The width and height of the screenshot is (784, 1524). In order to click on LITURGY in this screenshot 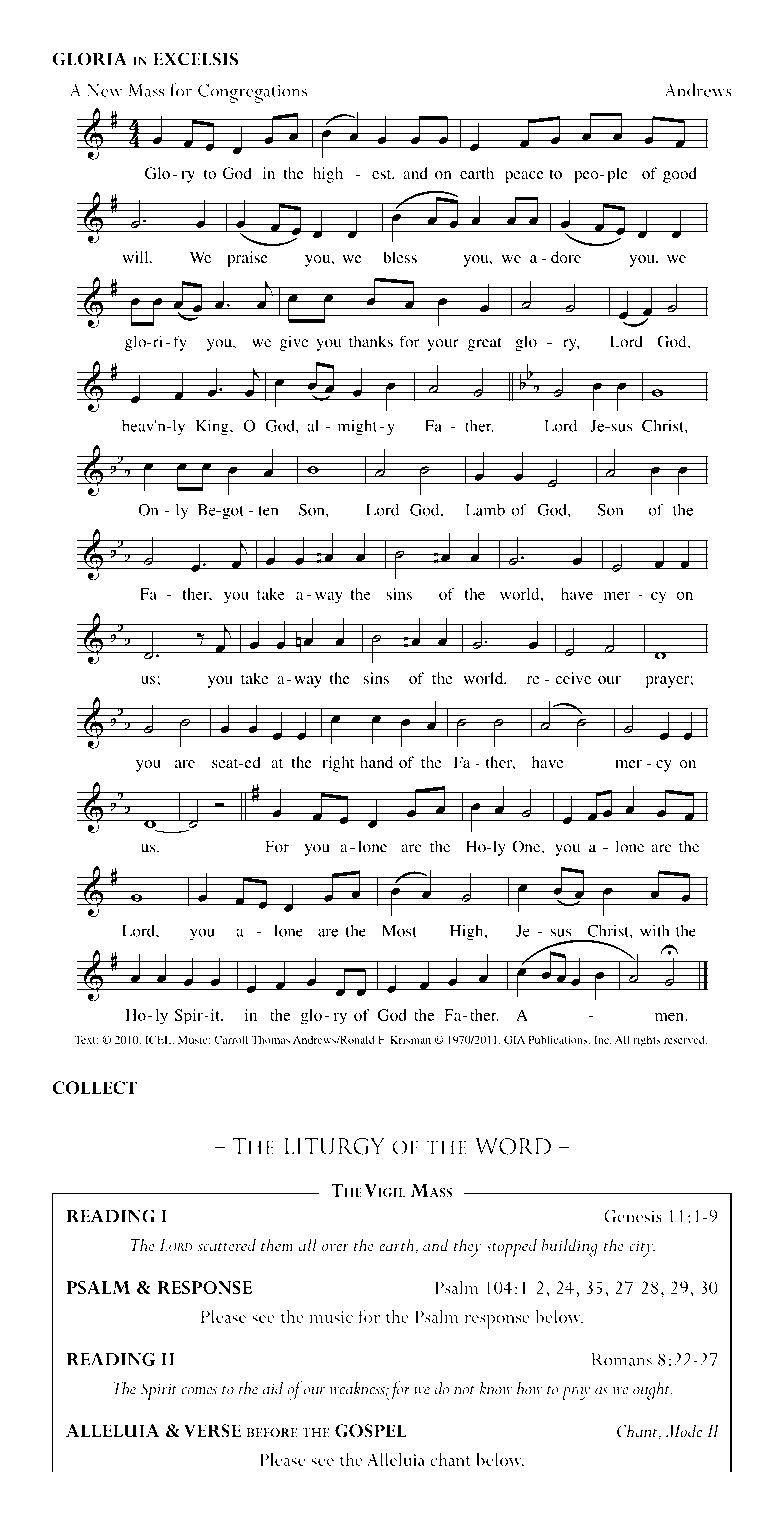, I will do `click(334, 1146)`.
